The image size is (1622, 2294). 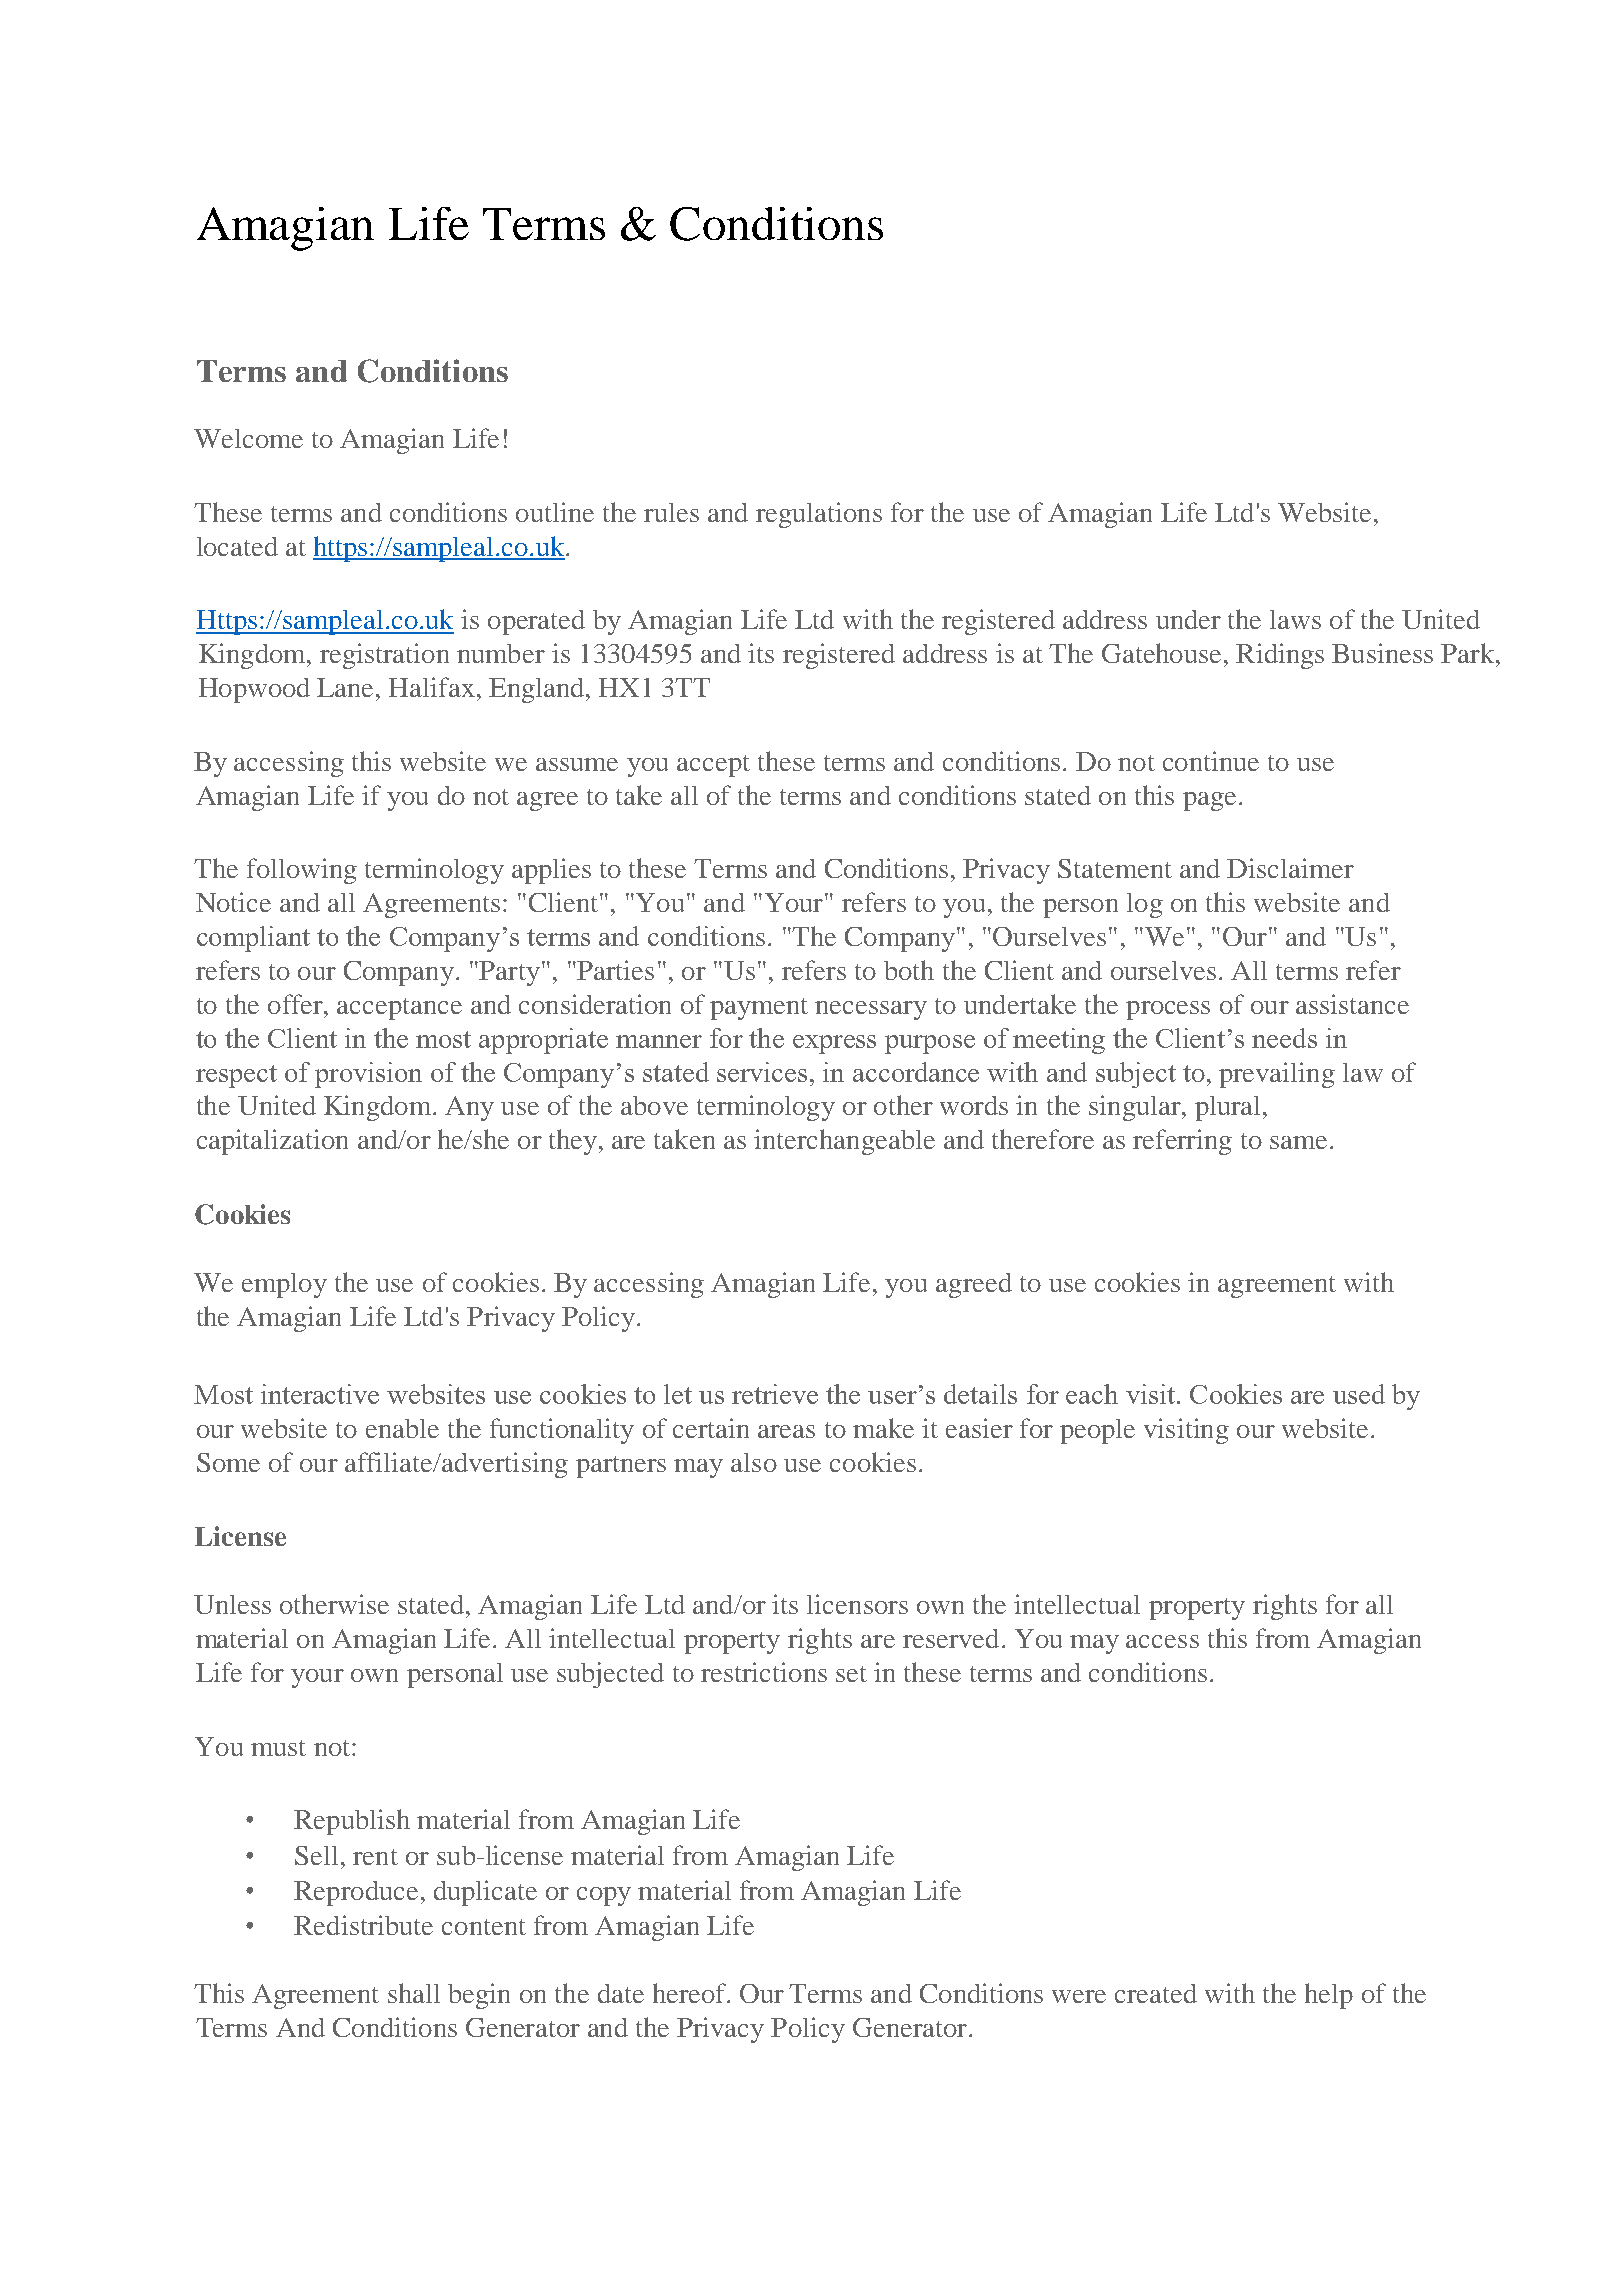 What do you see at coordinates (248, 438) in the screenshot?
I see `Welcome` at bounding box center [248, 438].
